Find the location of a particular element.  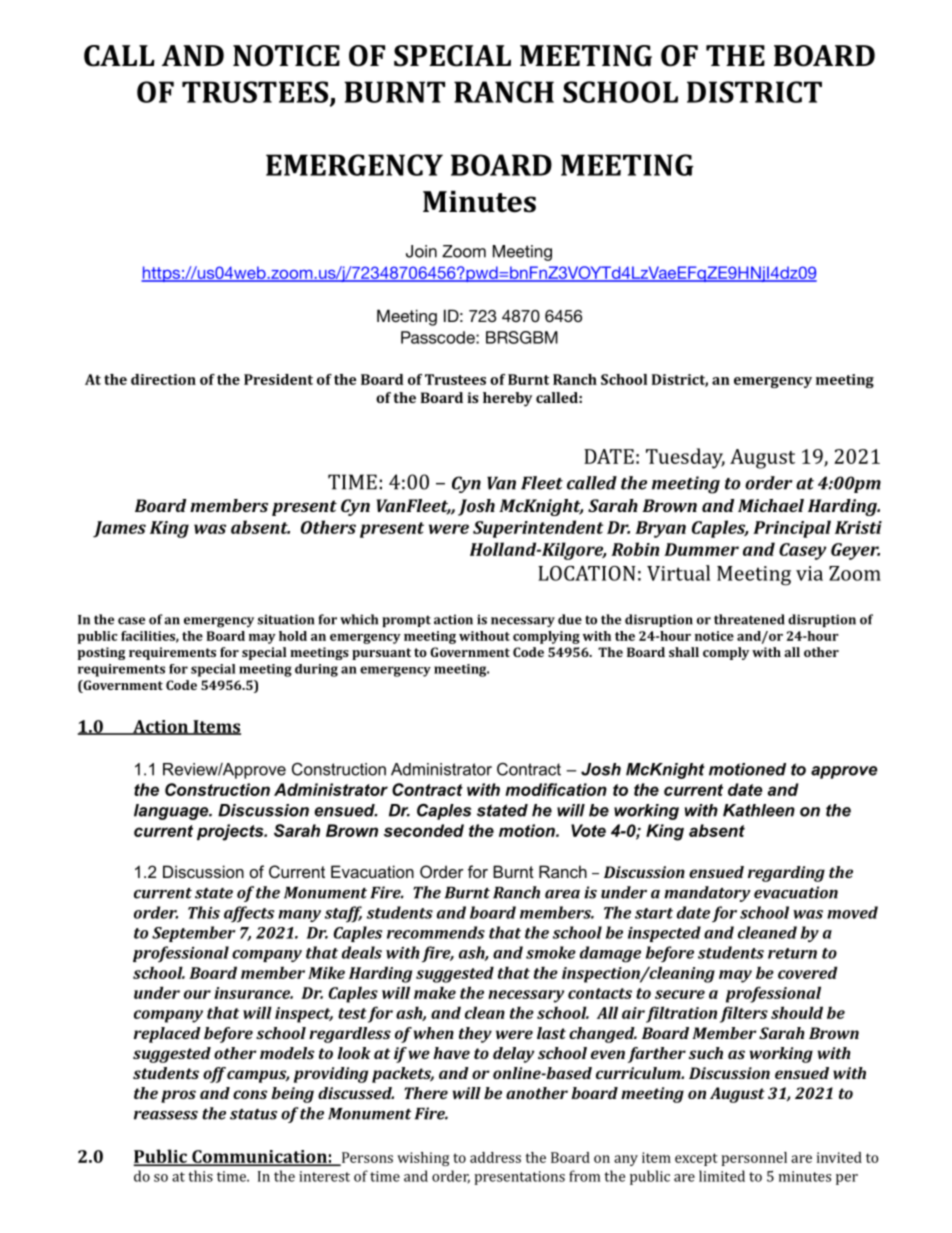

reassess is located at coordinates (166, 1115).
